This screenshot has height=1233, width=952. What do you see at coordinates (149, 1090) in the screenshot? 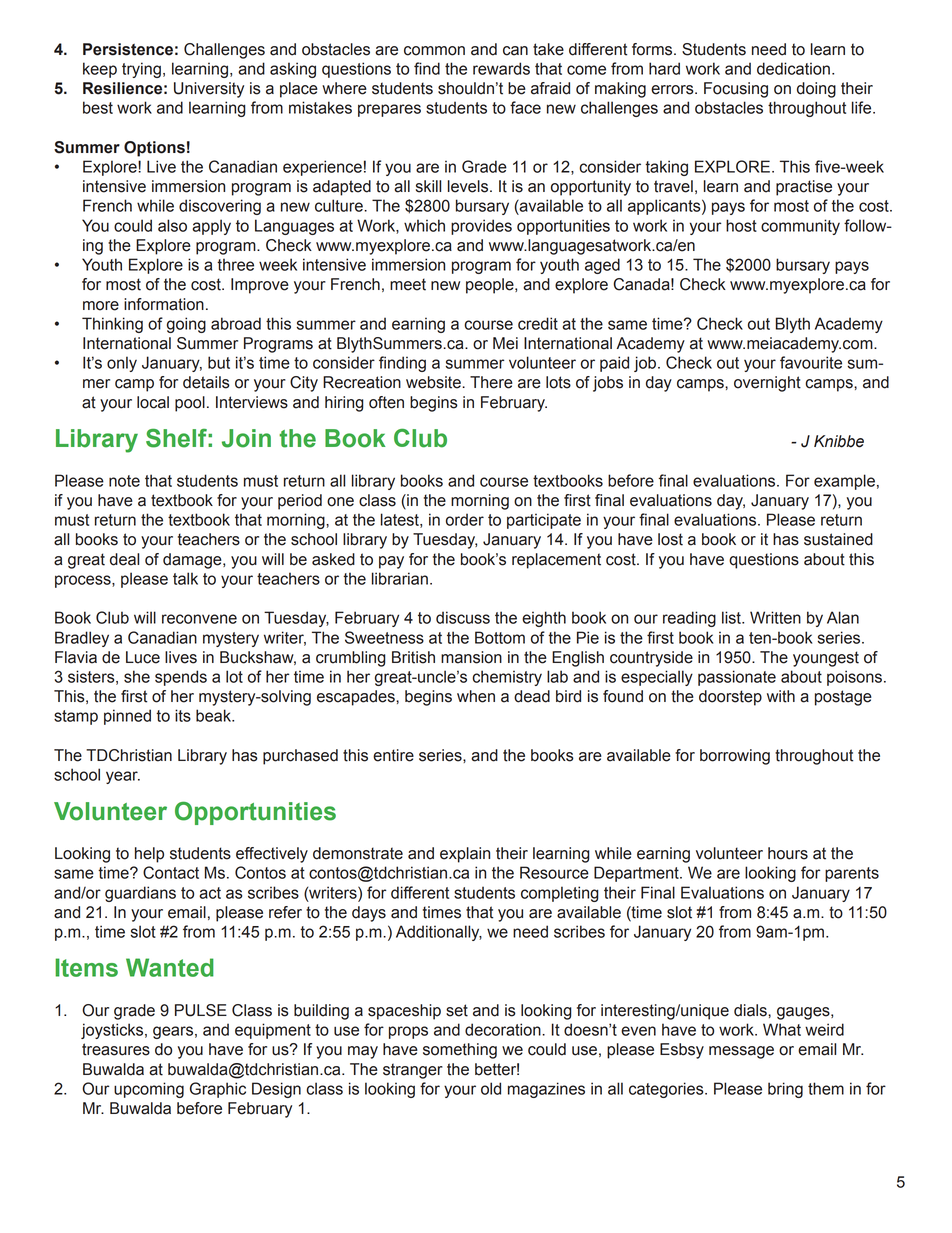
I see `upcoming` at bounding box center [149, 1090].
